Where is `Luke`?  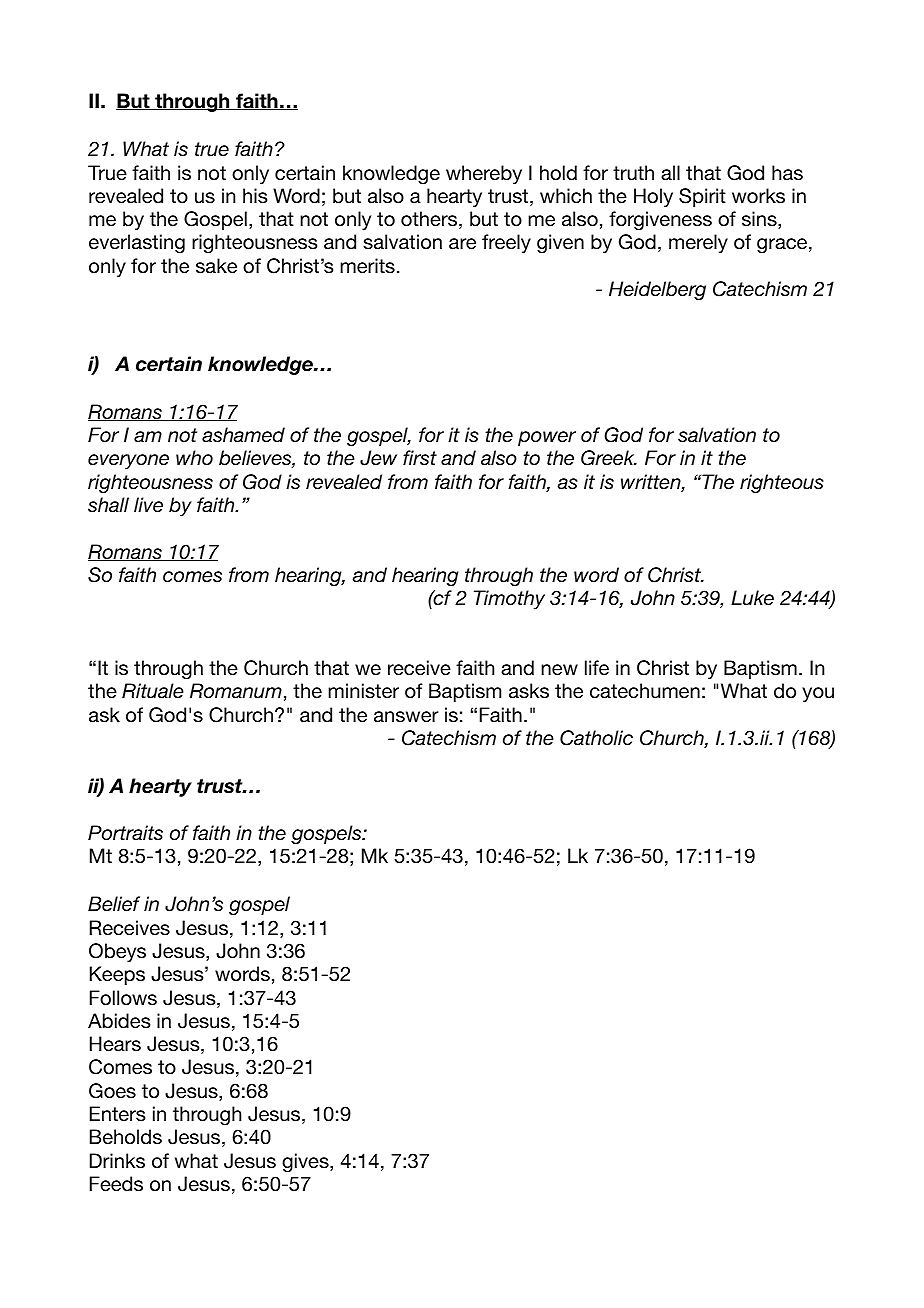 Luke is located at coordinates (752, 597).
